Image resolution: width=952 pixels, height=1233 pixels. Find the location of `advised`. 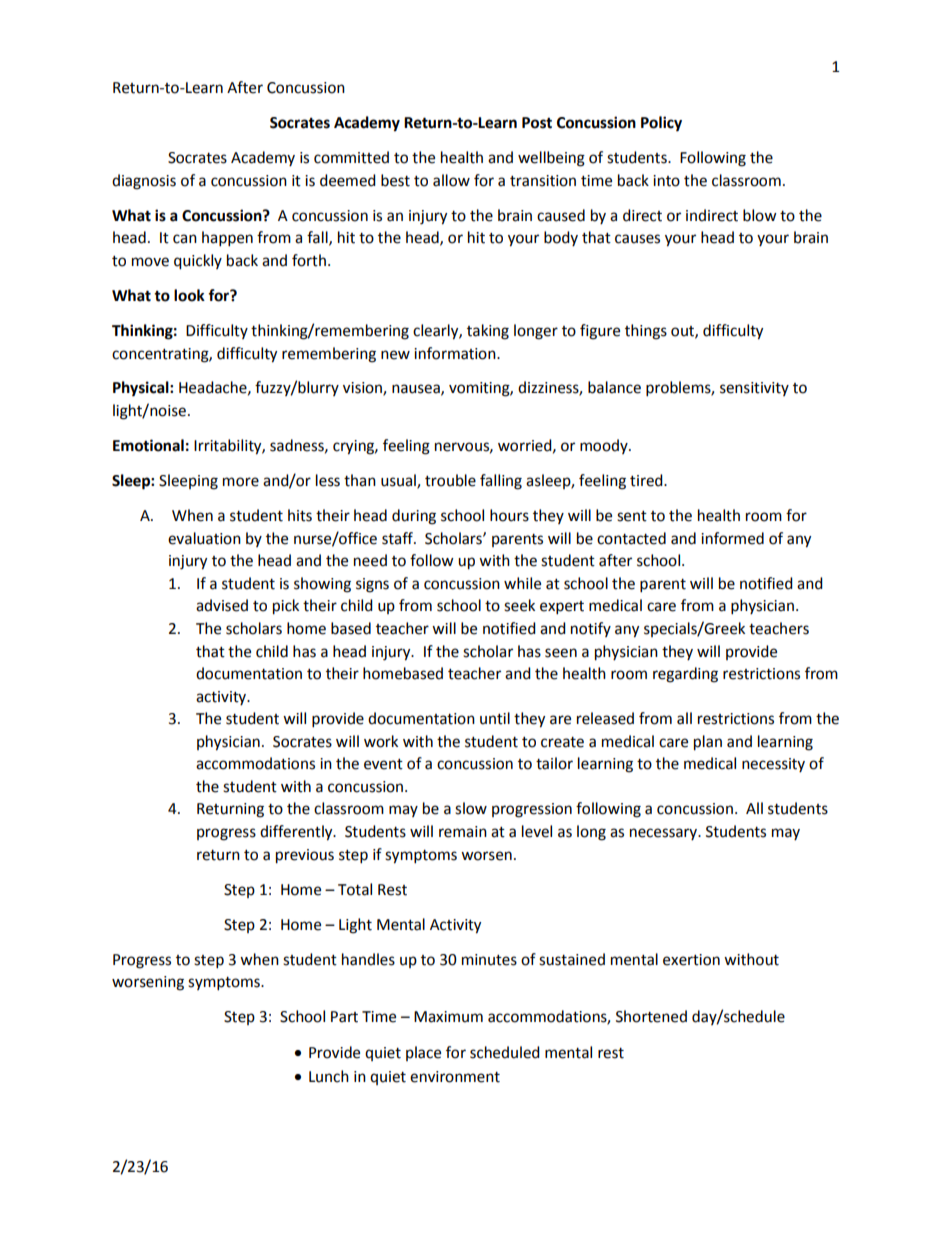

advised is located at coordinates (222, 605).
